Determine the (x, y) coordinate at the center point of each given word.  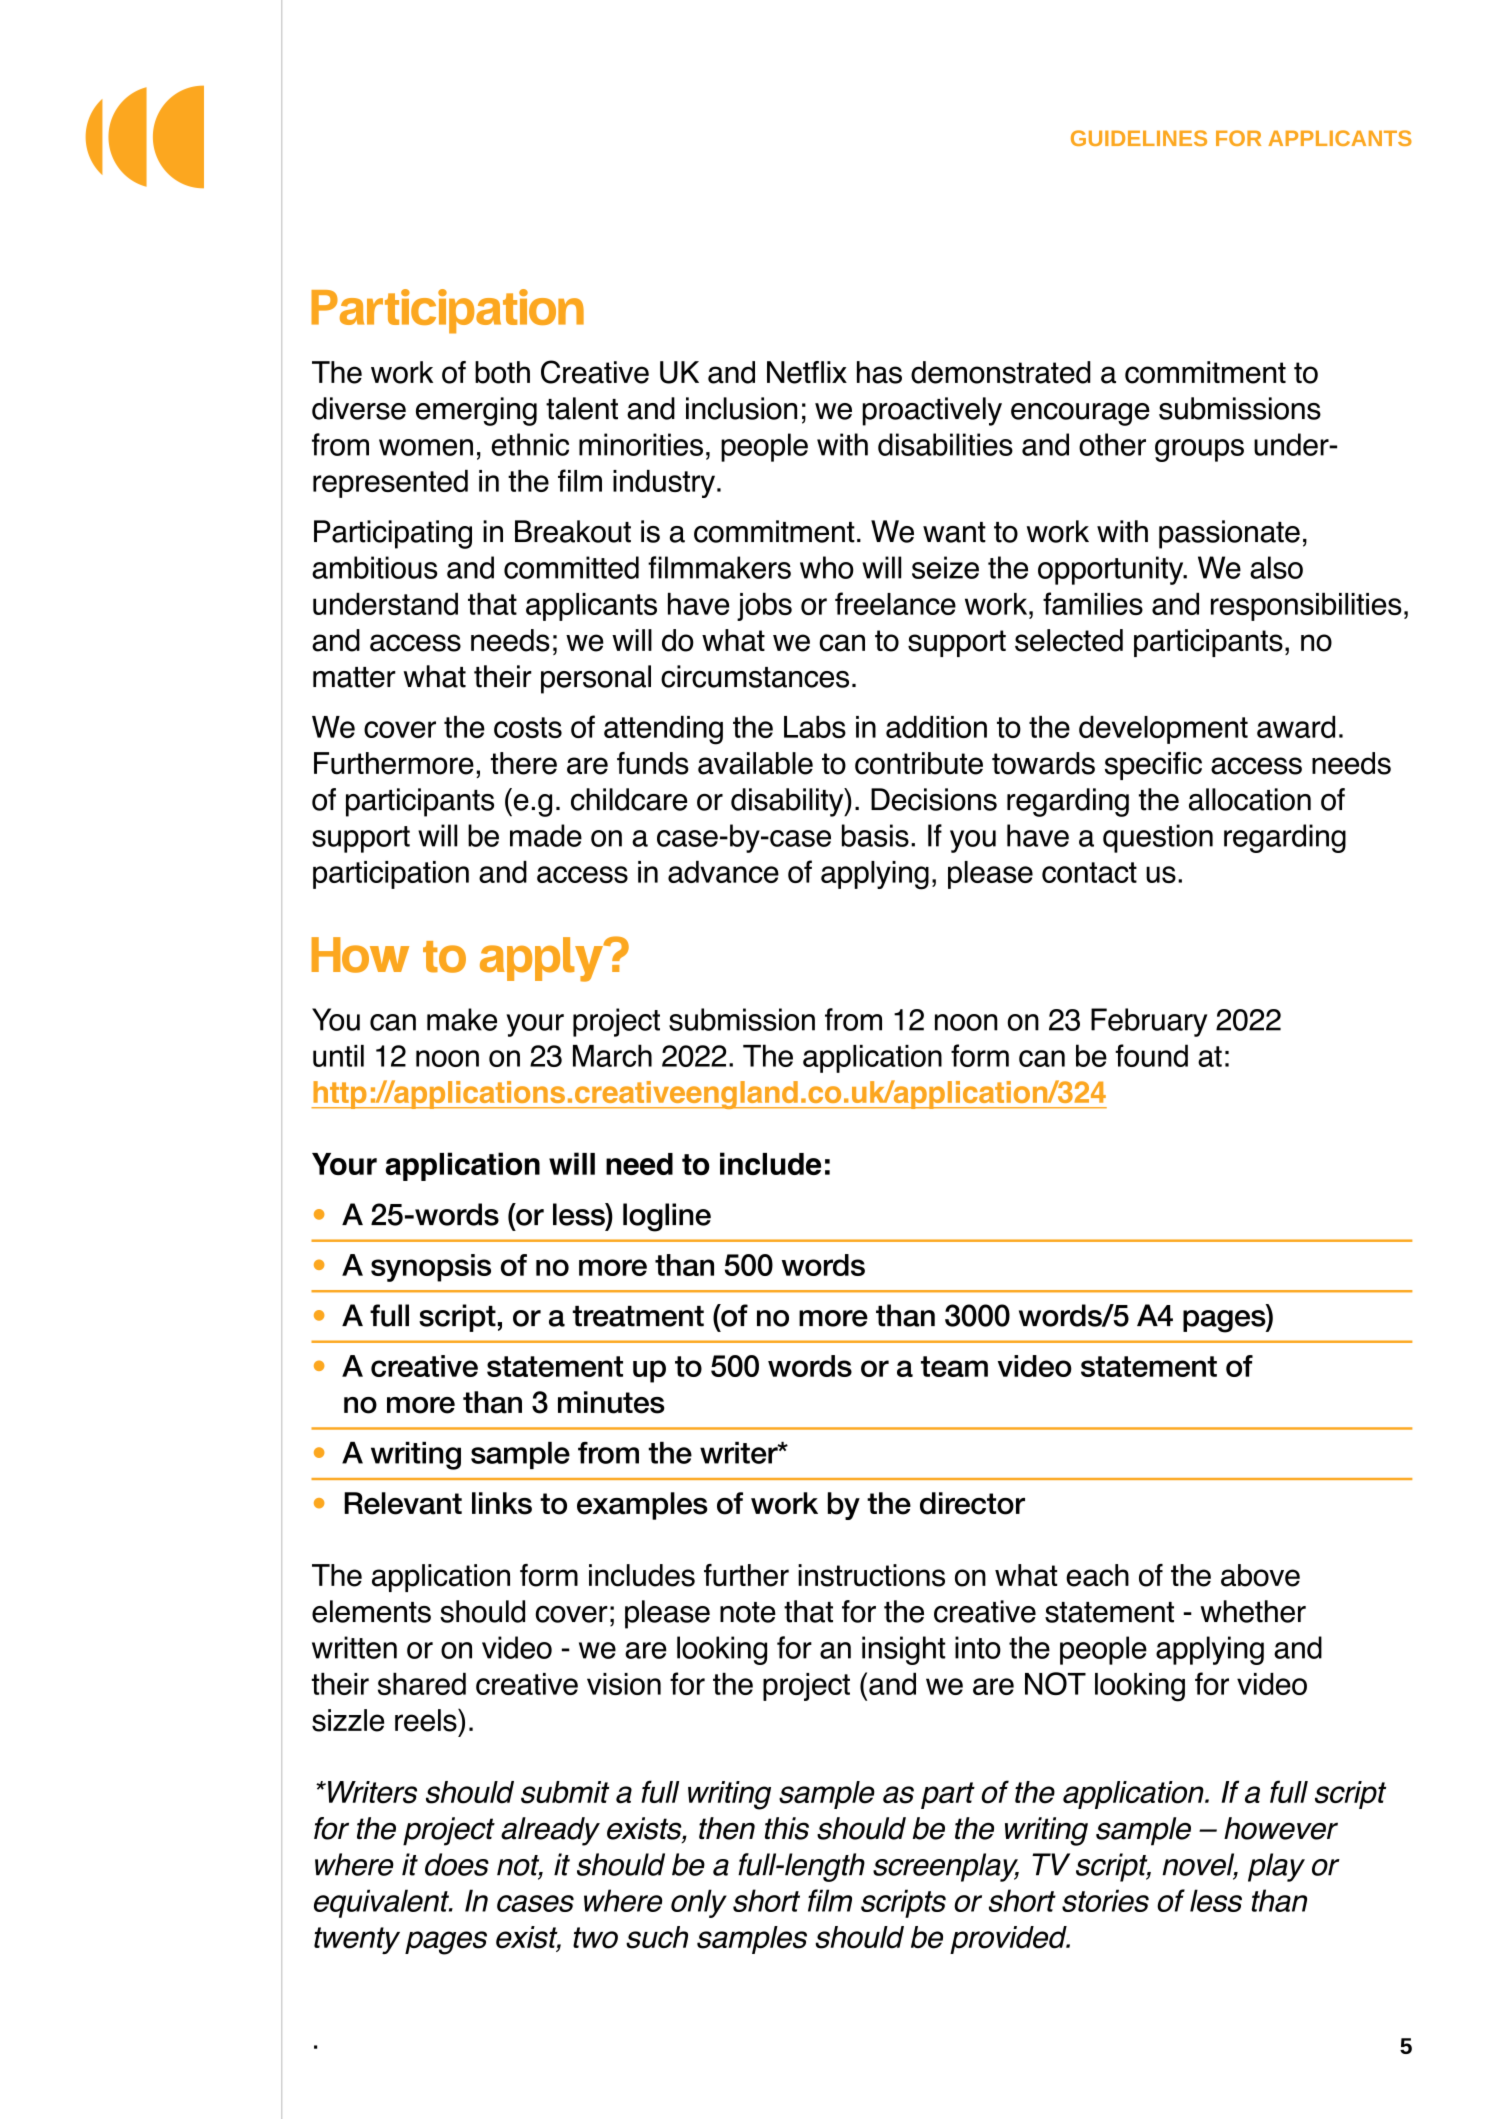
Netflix (807, 372)
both (502, 372)
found (1151, 1055)
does (457, 1864)
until (338, 1056)
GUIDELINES (1139, 138)
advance (723, 872)
